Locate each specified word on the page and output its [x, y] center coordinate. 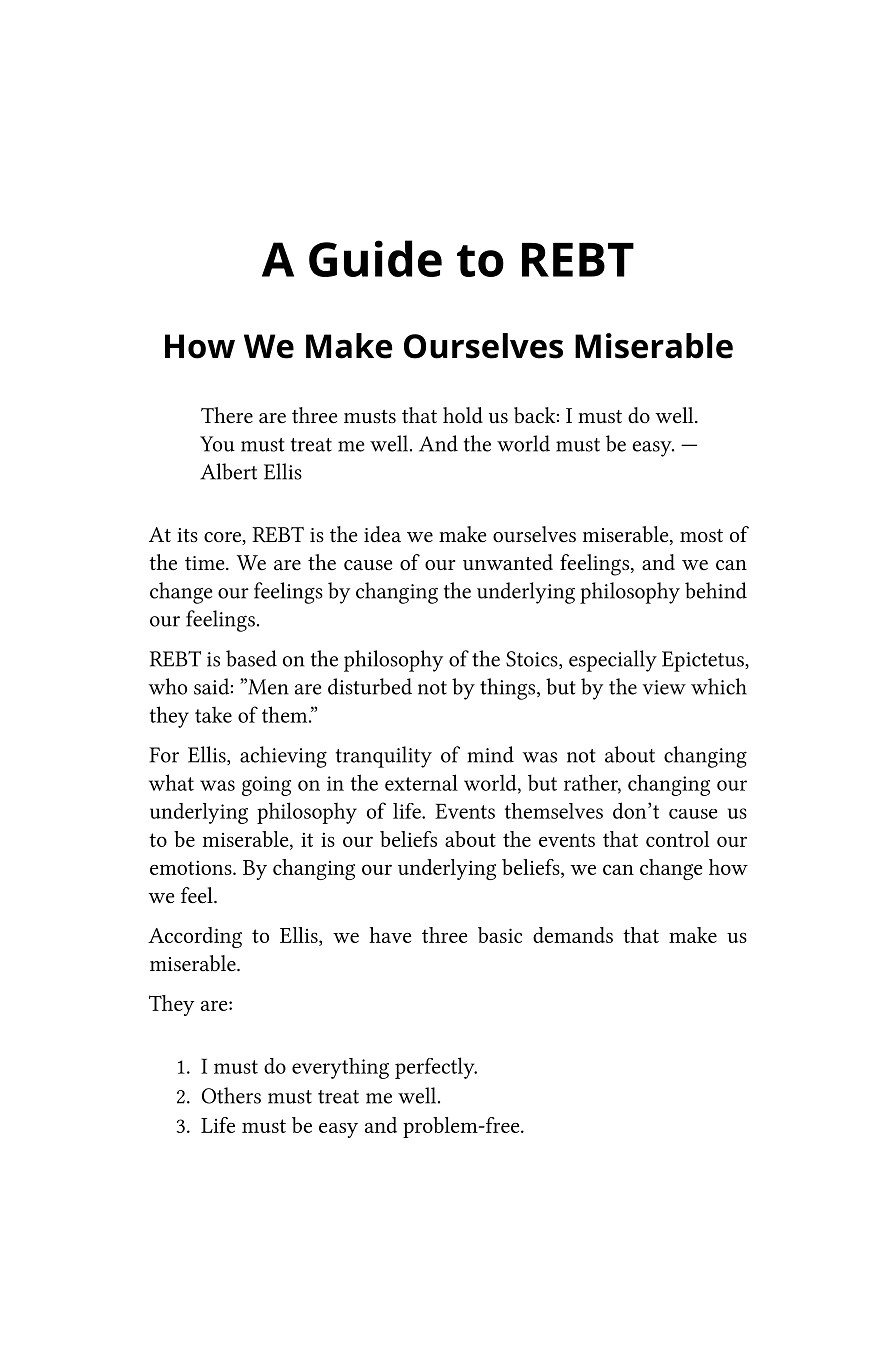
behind [716, 590]
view [664, 687]
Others [231, 1095]
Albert [228, 471]
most [701, 536]
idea [382, 534]
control [677, 839]
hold [463, 415]
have [391, 935]
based [251, 658]
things [509, 689]
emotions [192, 867]
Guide [375, 258]
